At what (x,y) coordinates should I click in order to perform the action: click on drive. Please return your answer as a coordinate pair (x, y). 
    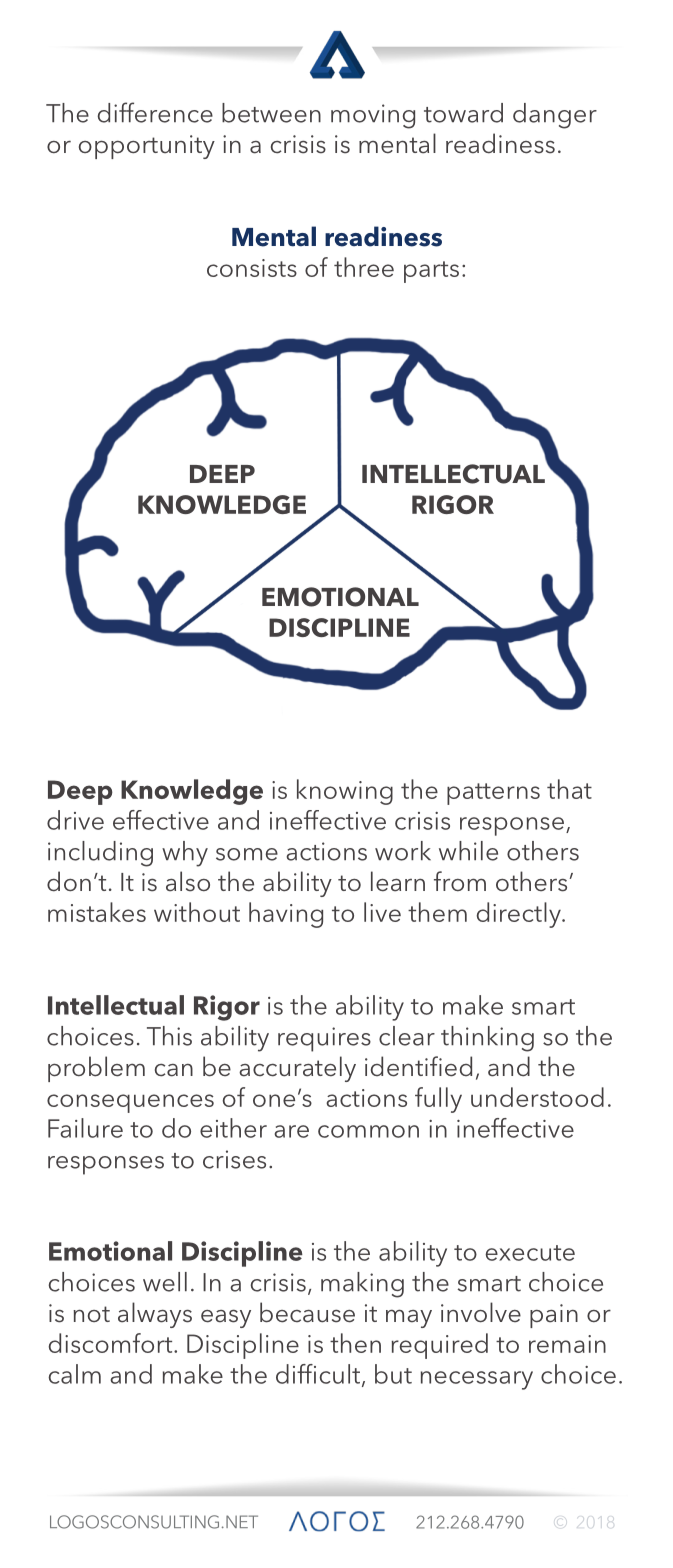
    Looking at the image, I should click on (75, 820).
